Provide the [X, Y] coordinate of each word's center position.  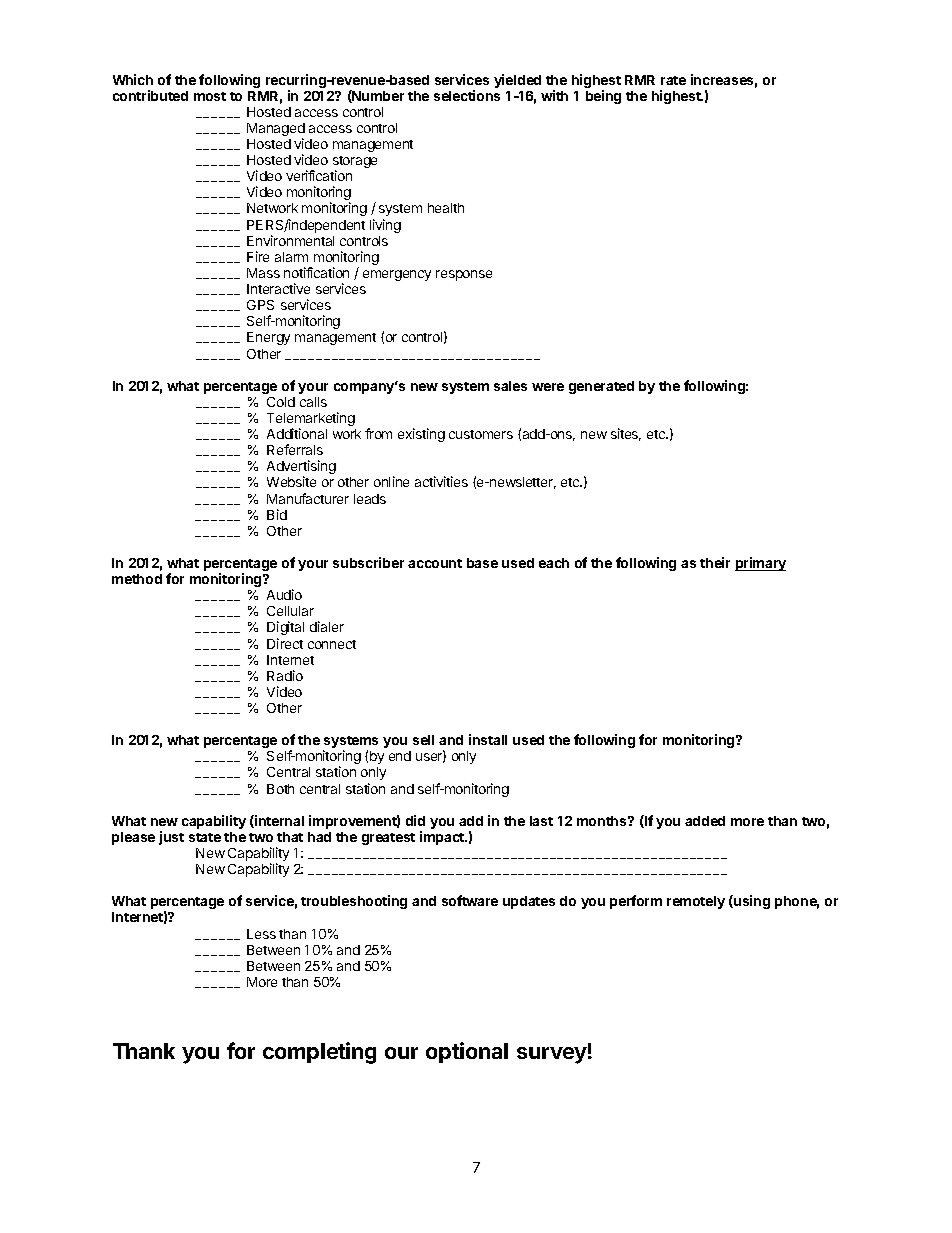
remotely [696, 902]
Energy [268, 338]
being [603, 97]
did [415, 820]
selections [467, 95]
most [210, 96]
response [464, 275]
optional [467, 1052]
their [715, 562]
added [705, 821]
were [548, 387]
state [205, 837]
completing [319, 1053]
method [137, 579]
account [435, 563]
